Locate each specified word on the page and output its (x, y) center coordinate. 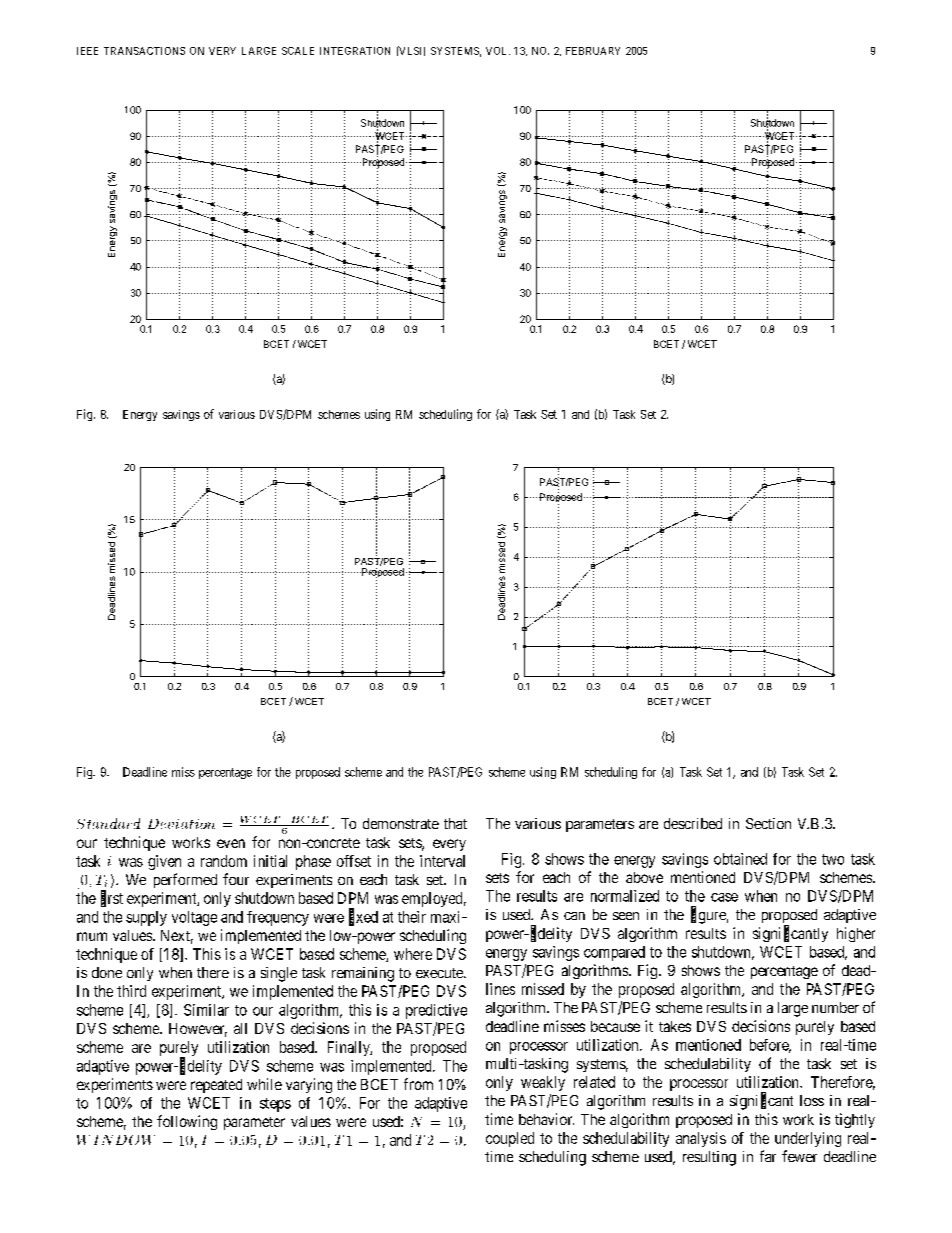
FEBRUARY (593, 51)
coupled (510, 1139)
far (768, 1156)
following (187, 1122)
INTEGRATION (355, 51)
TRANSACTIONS (144, 51)
